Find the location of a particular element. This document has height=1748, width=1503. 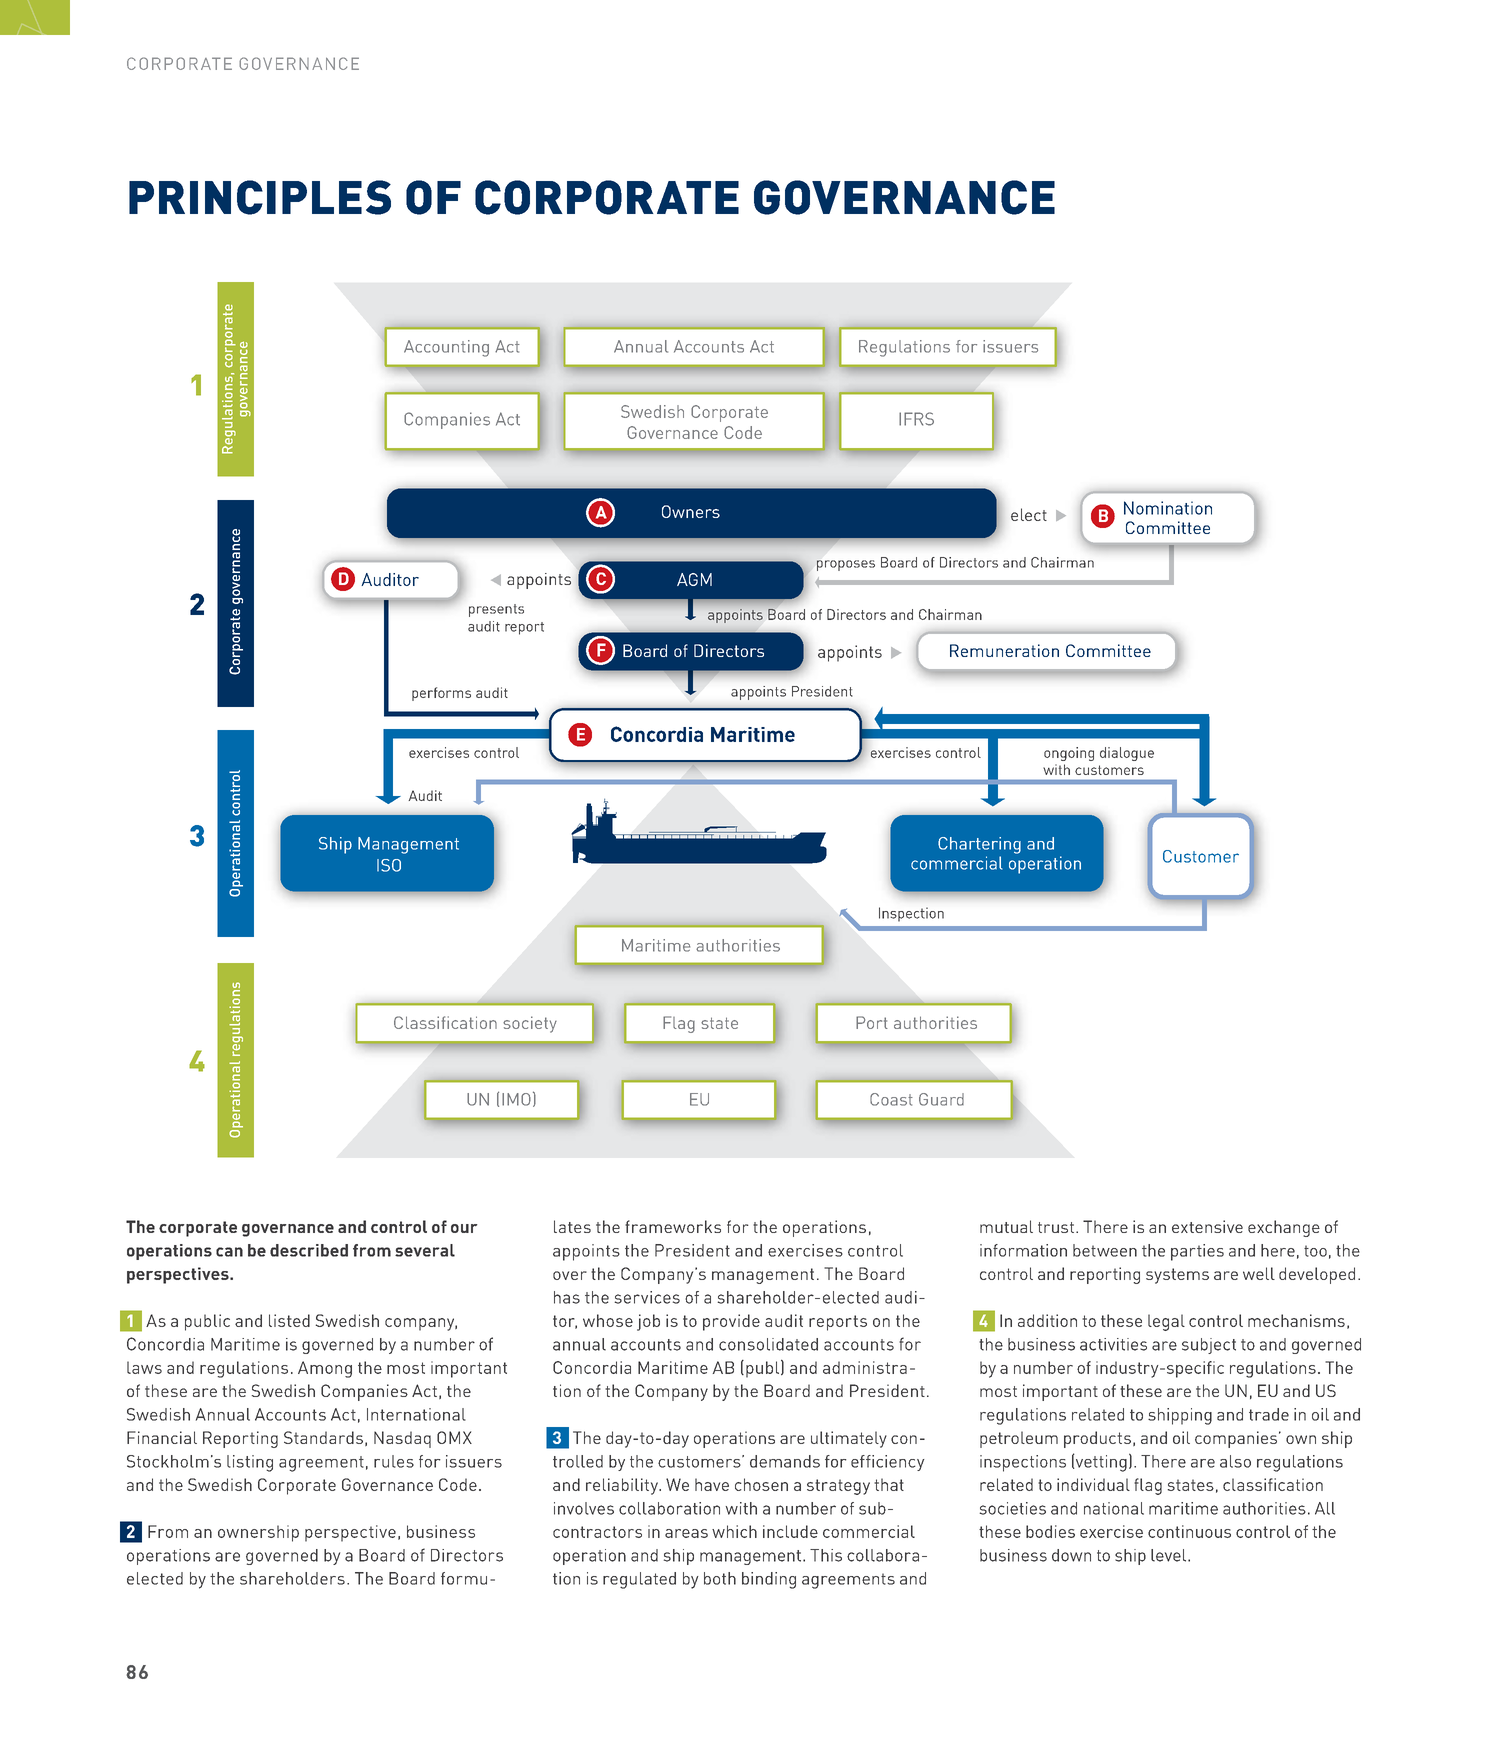

ongoing is located at coordinates (1069, 754).
